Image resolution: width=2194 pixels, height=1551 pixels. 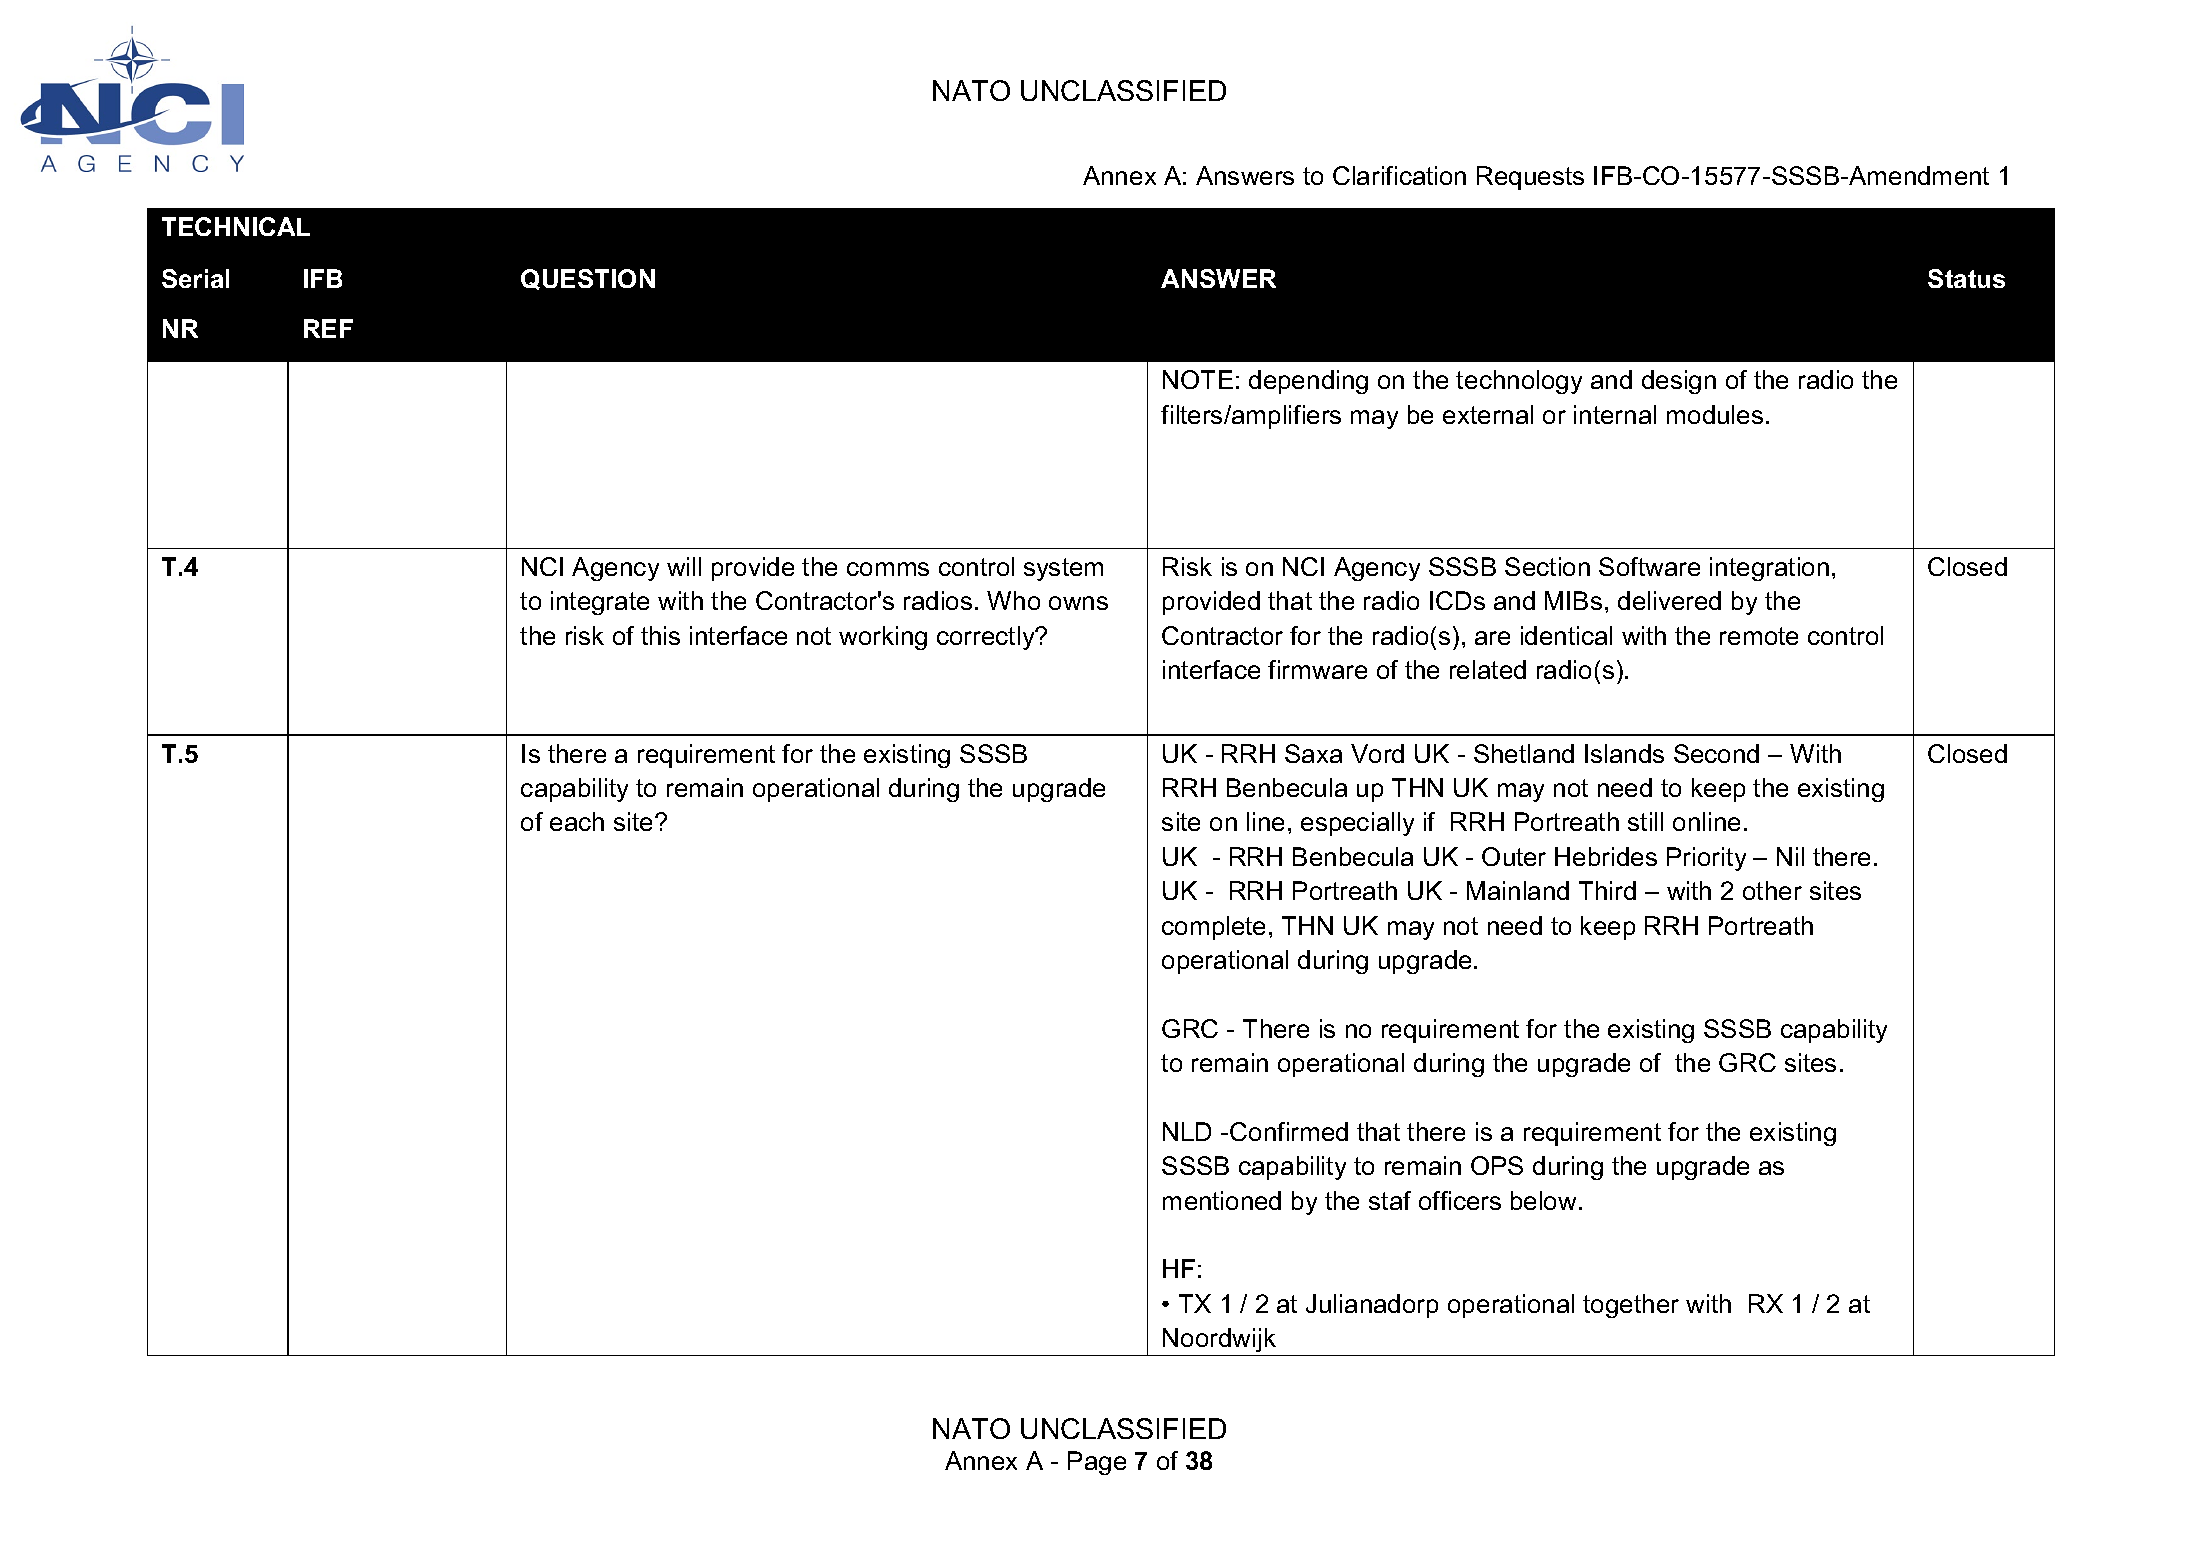 I want to click on mentioned, so click(x=1222, y=1200).
